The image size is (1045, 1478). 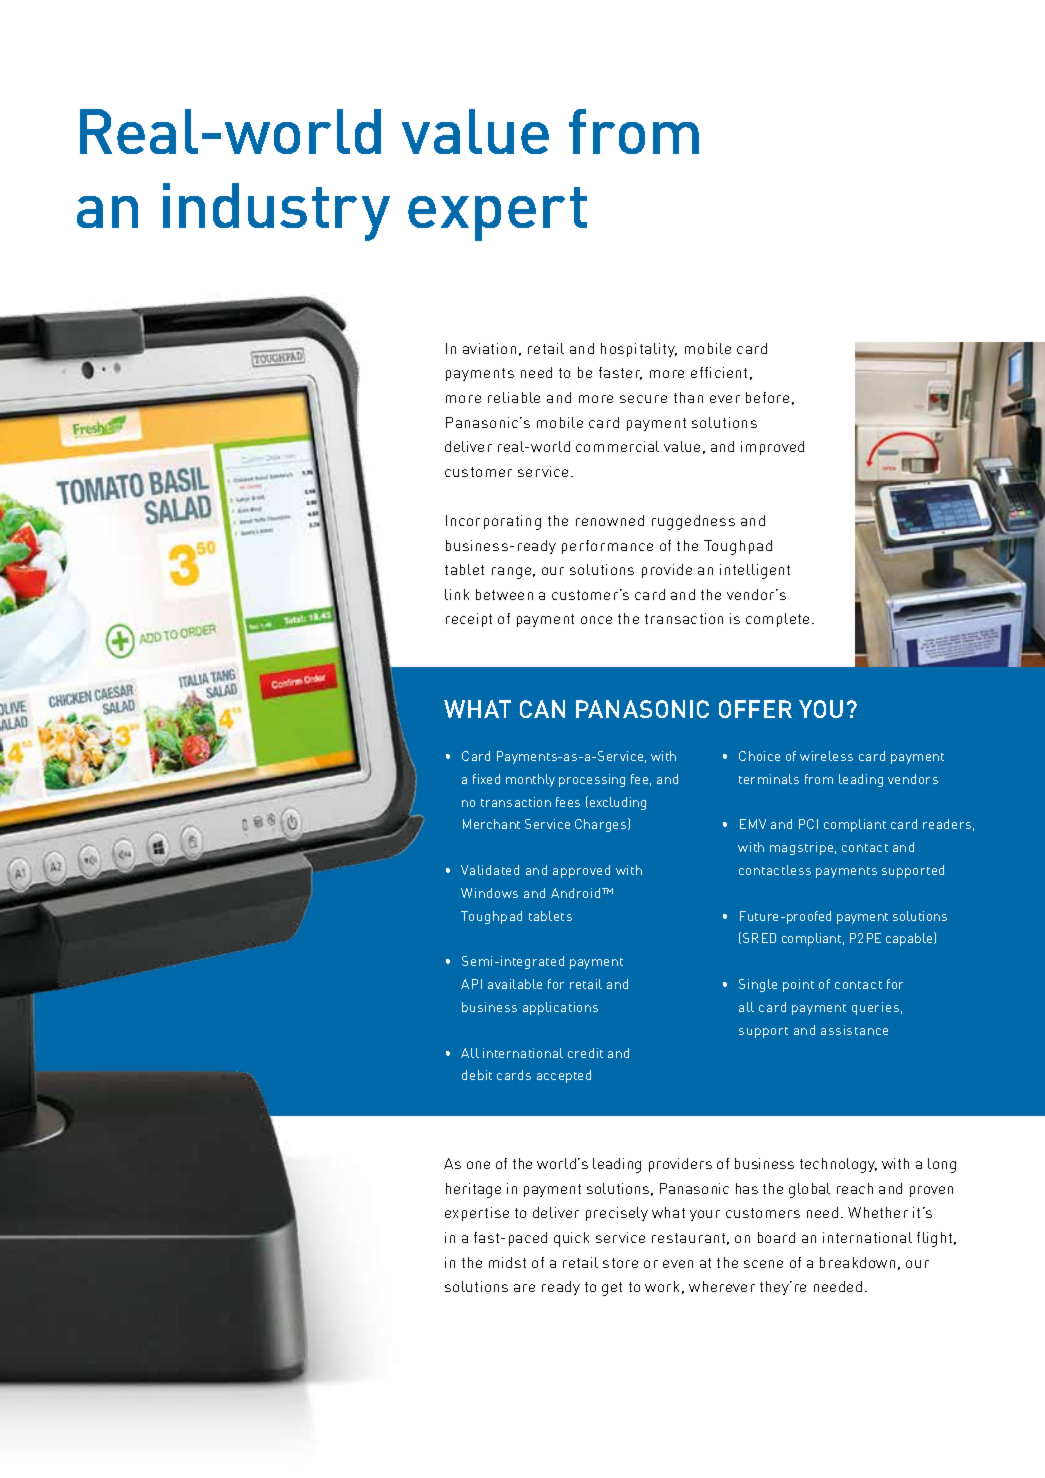 I want to click on fixed, so click(x=486, y=779).
